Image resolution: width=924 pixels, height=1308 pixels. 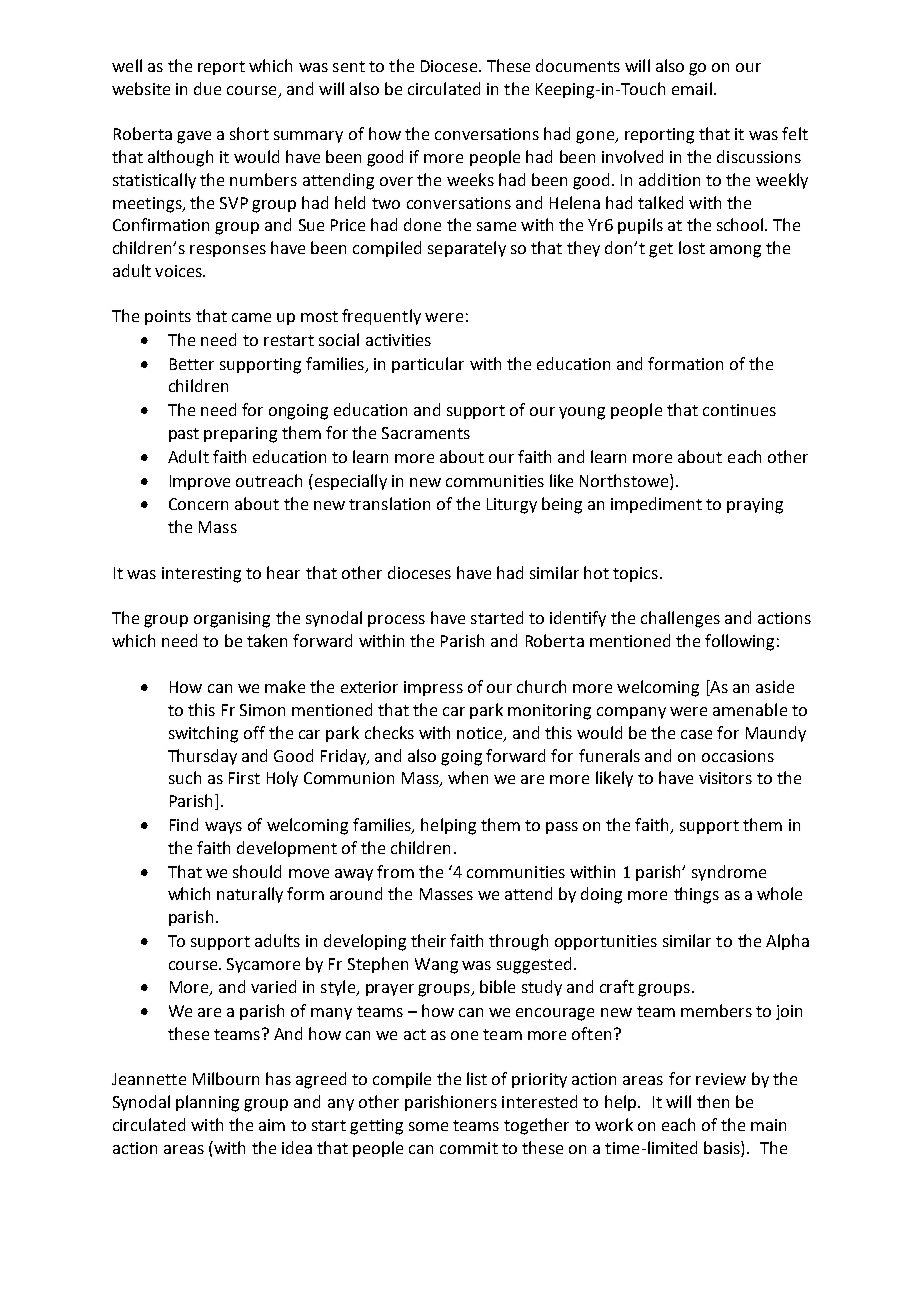 I want to click on weeks, so click(x=470, y=179).
